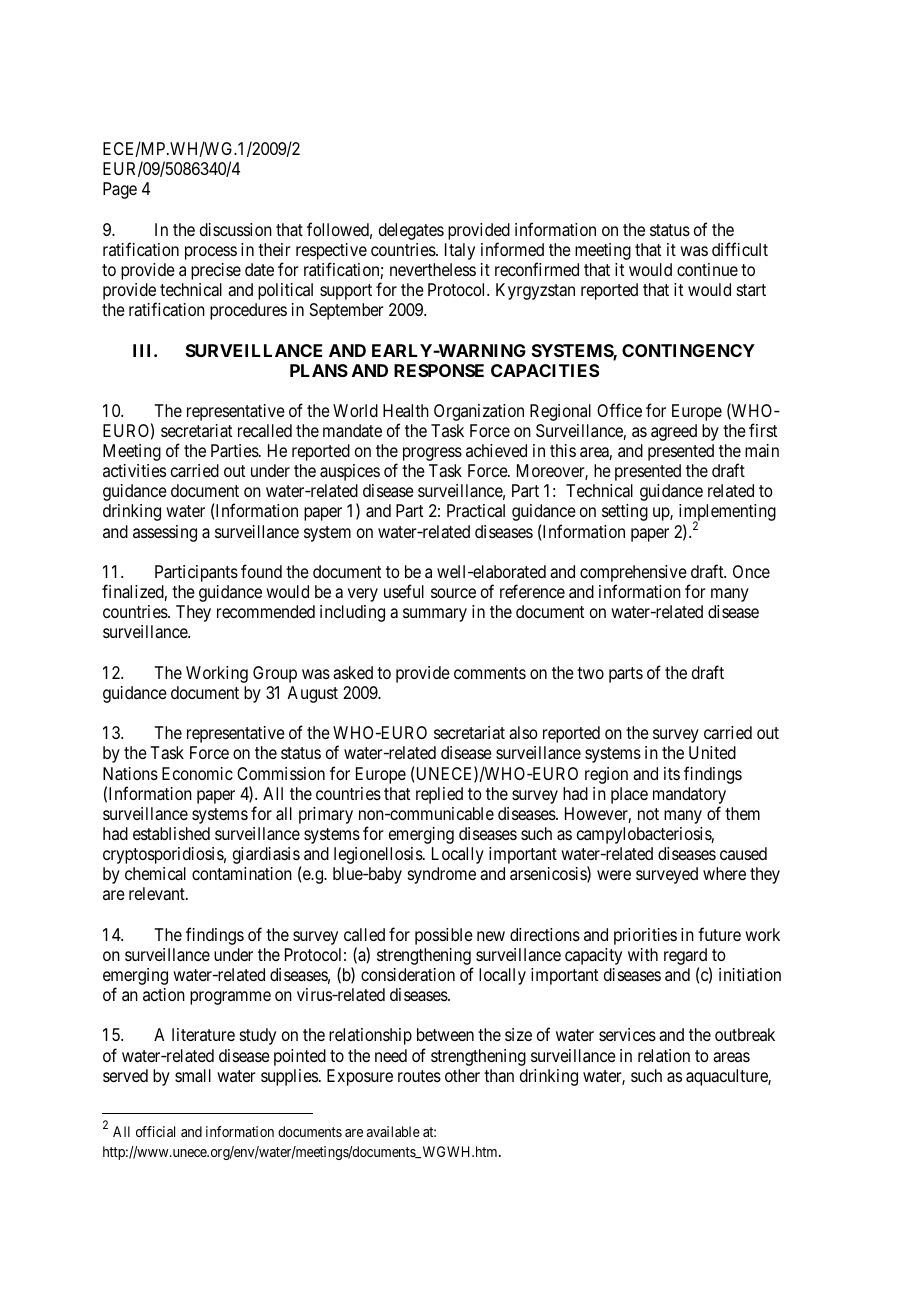 This screenshot has width=924, height=1308. I want to click on small, so click(193, 1075).
